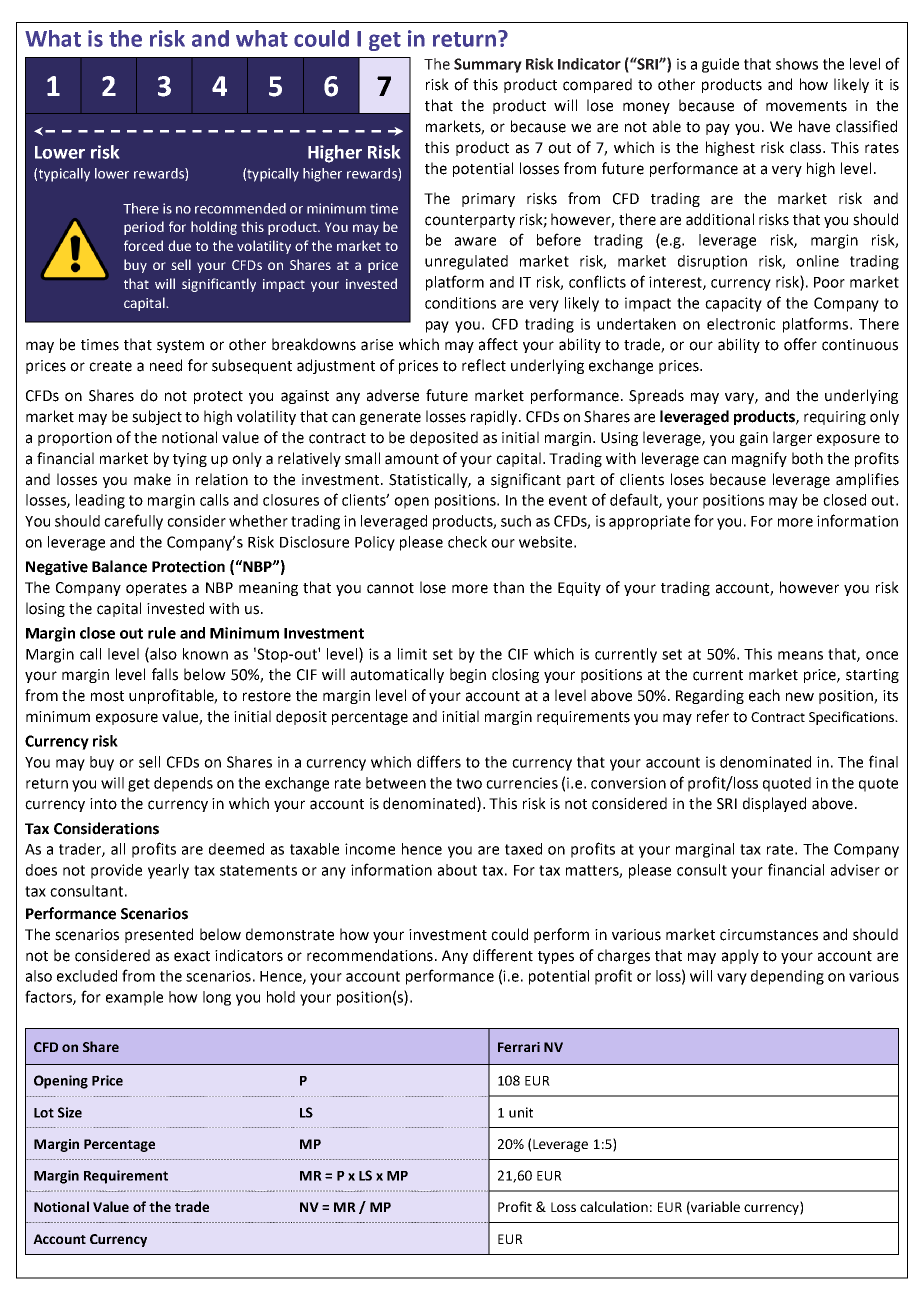  What do you see at coordinates (70, 1112) in the image?
I see `Size` at bounding box center [70, 1112].
